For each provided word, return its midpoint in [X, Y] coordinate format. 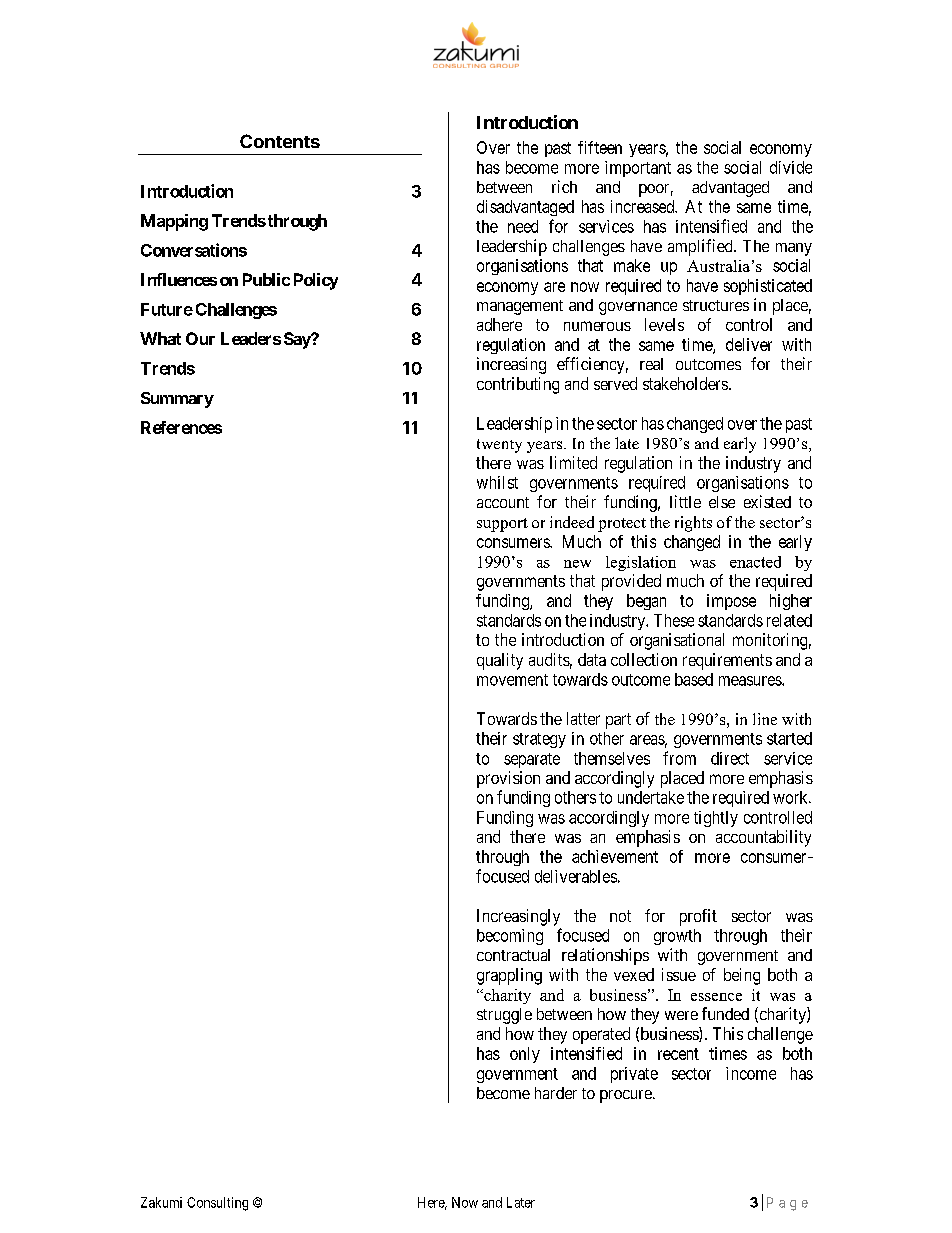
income [751, 1073]
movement [512, 680]
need [523, 226]
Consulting [217, 1204]
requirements [727, 661]
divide [791, 167]
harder [556, 1093]
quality [500, 661]
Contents [280, 141]
